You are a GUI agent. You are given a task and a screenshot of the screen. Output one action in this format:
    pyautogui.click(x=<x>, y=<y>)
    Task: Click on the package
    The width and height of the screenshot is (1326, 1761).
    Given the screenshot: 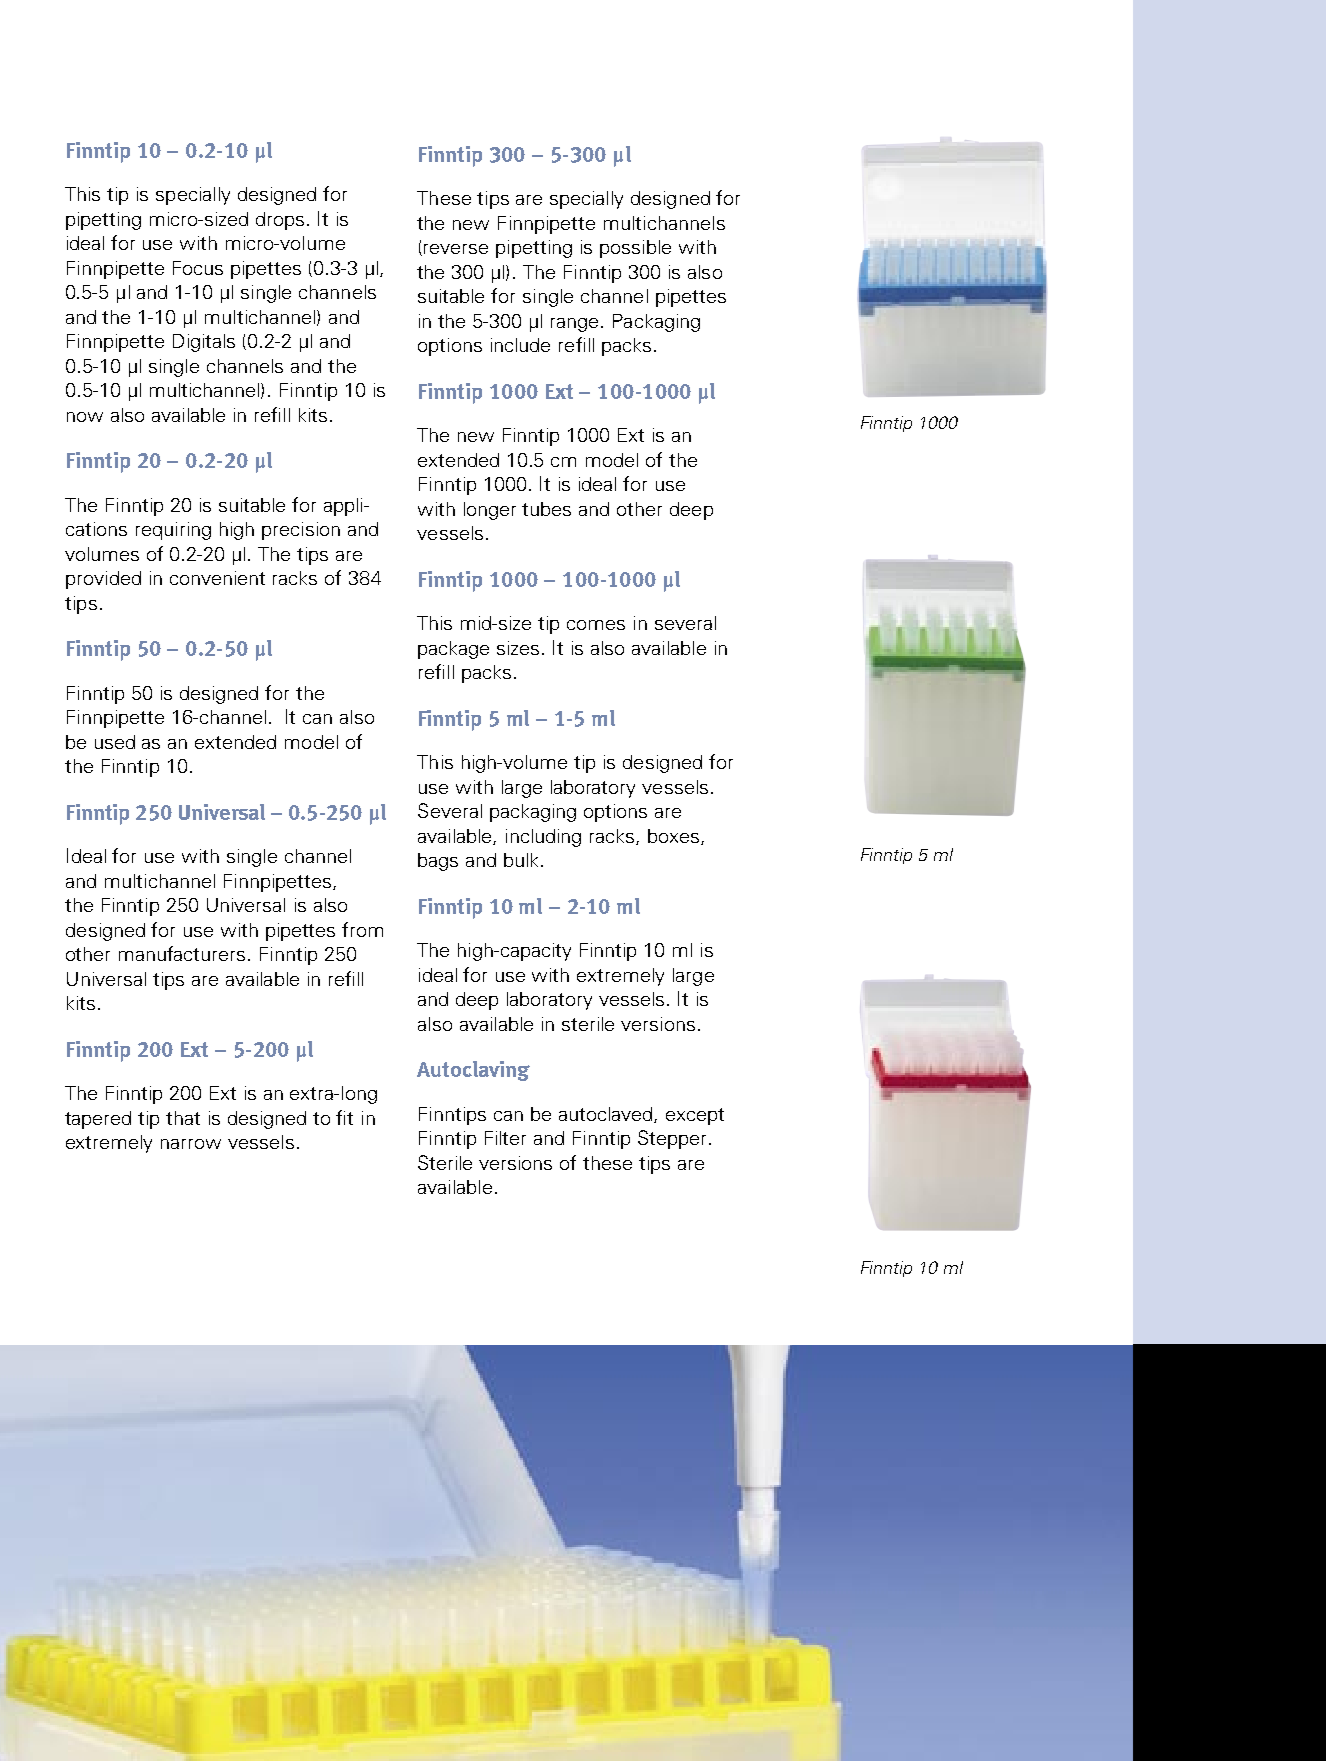 What is the action you would take?
    pyautogui.click(x=453, y=650)
